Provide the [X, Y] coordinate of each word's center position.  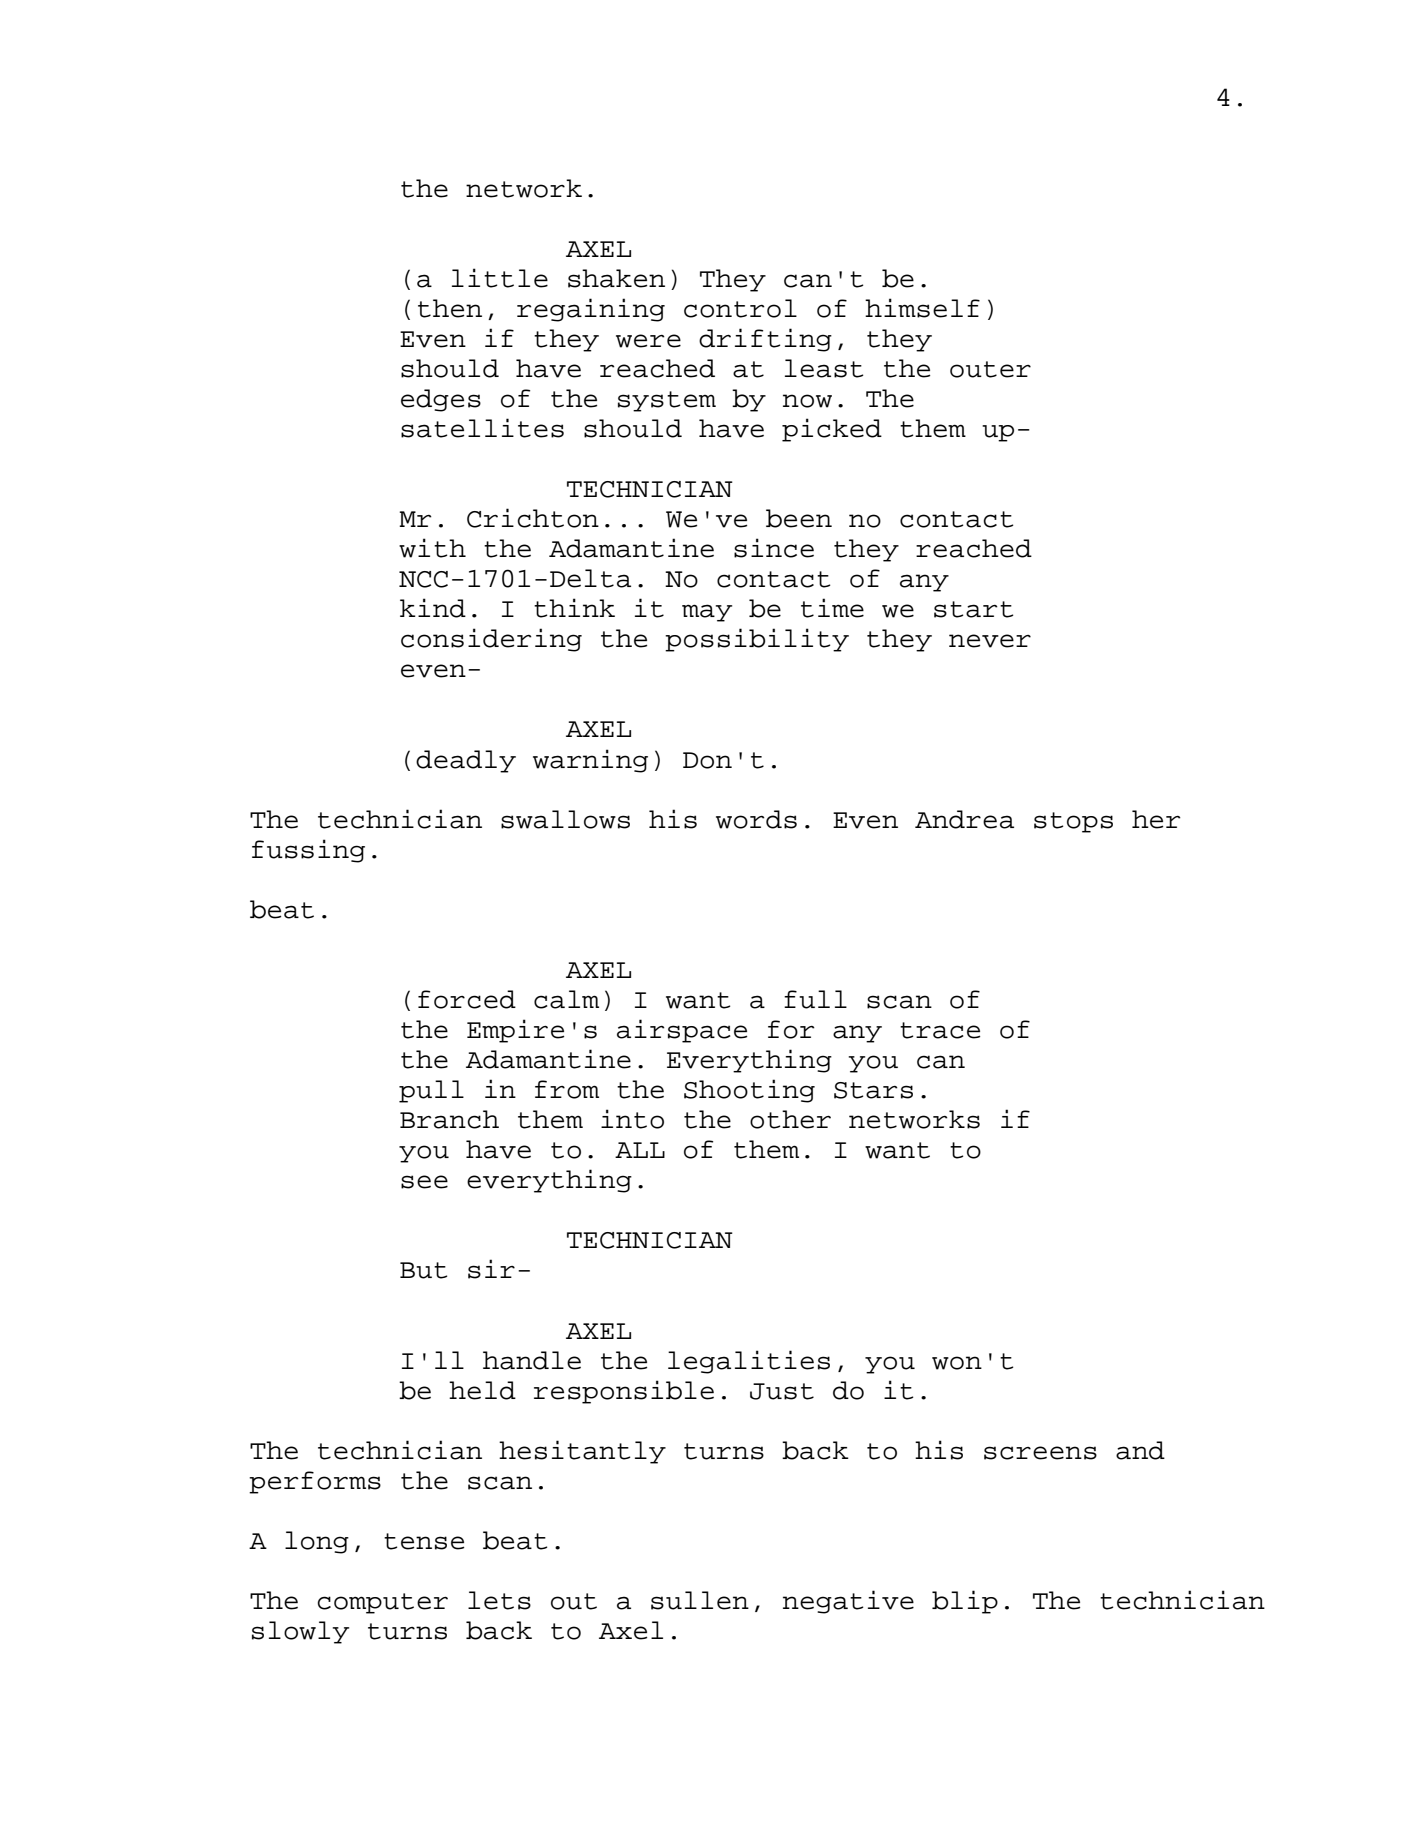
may [707, 613]
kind [433, 608]
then [450, 308]
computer [383, 1603]
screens [1040, 1453]
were [648, 341]
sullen [700, 1600]
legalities [749, 1362]
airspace [682, 1031]
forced [467, 999]
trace [940, 1030]
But [423, 1270]
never [990, 641]
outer [990, 369]
